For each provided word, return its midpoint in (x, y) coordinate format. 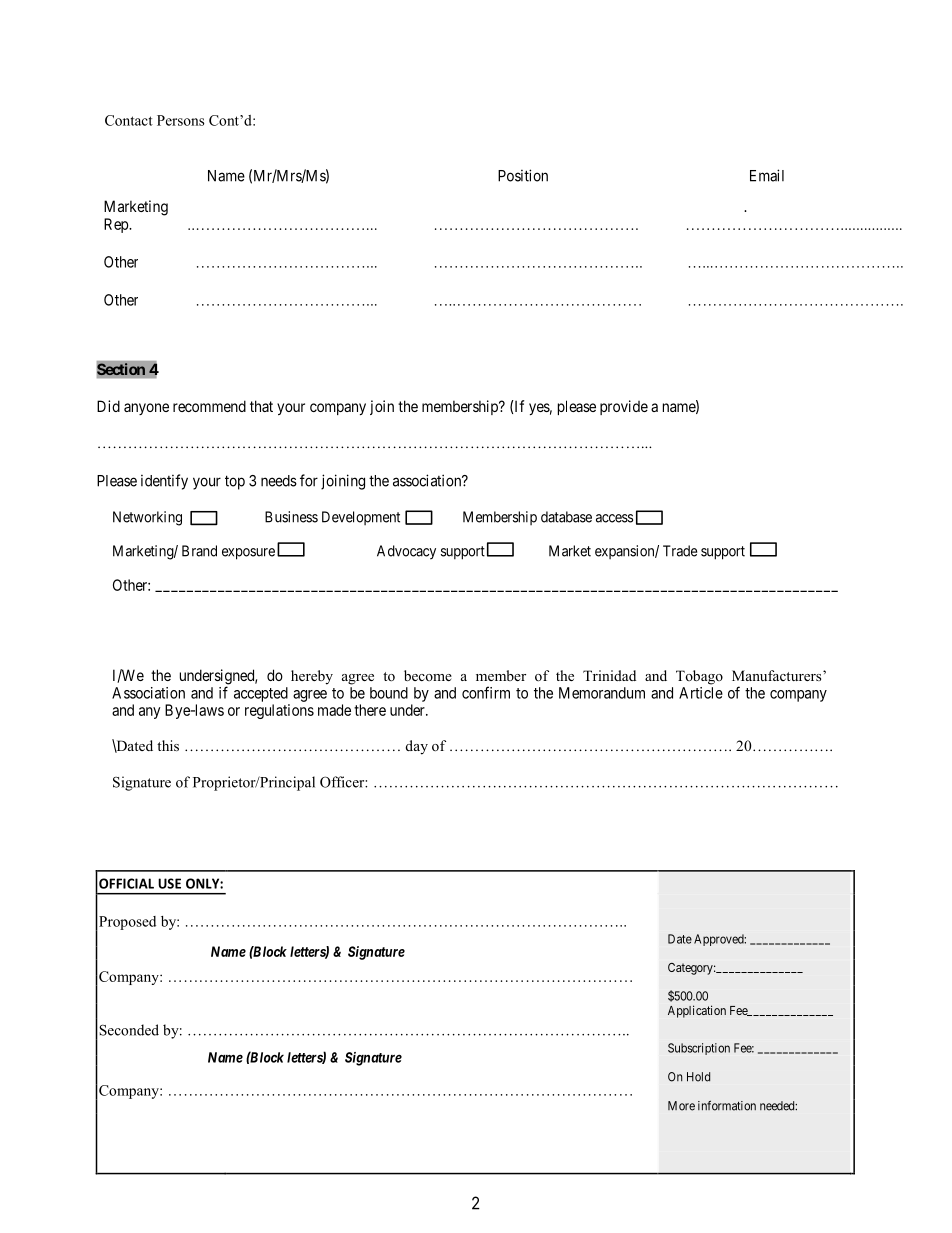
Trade (680, 551)
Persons (180, 120)
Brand (199, 551)
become (428, 675)
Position (523, 175)
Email (767, 175)
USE (169, 883)
